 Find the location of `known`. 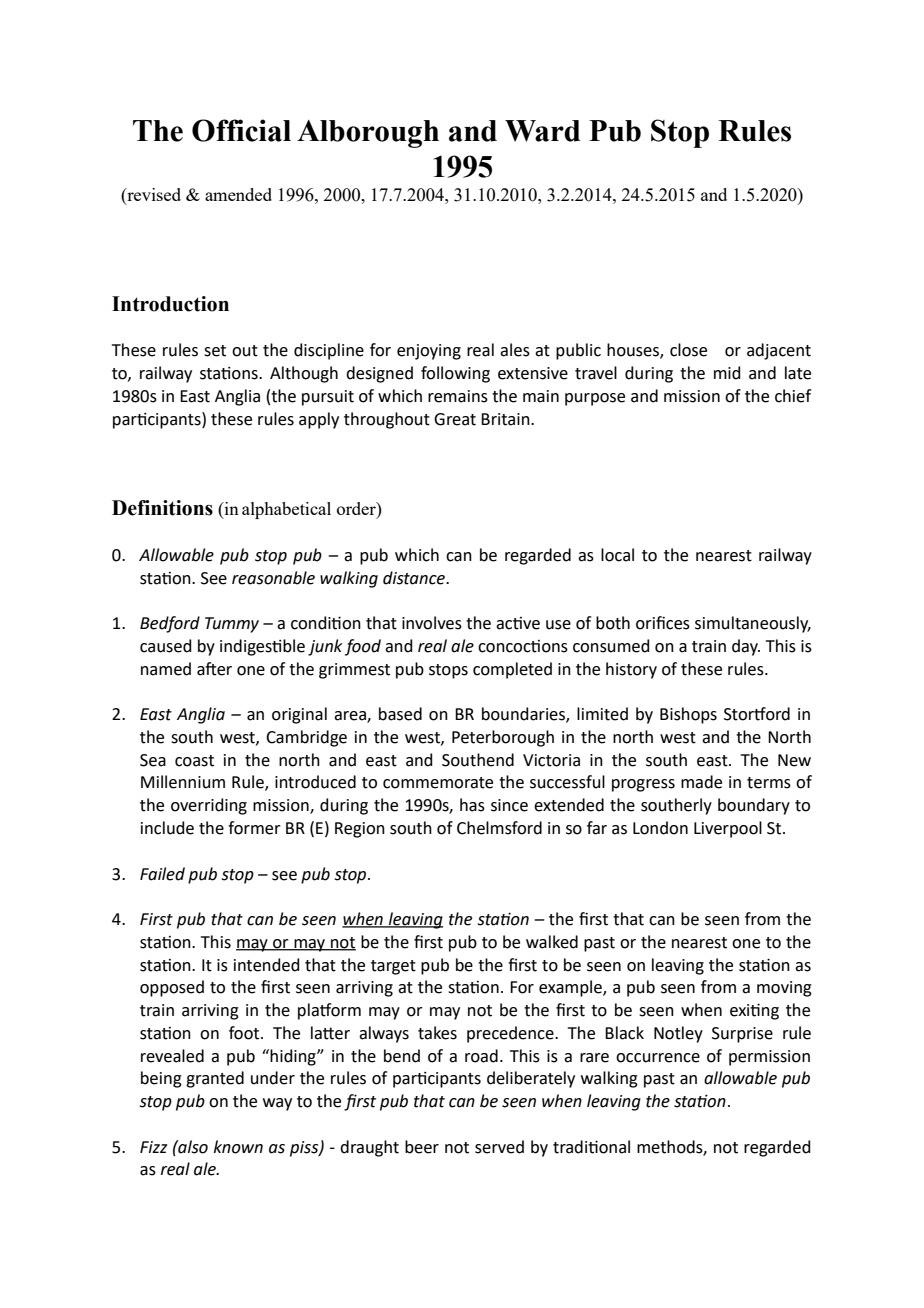

known is located at coordinates (238, 1147).
